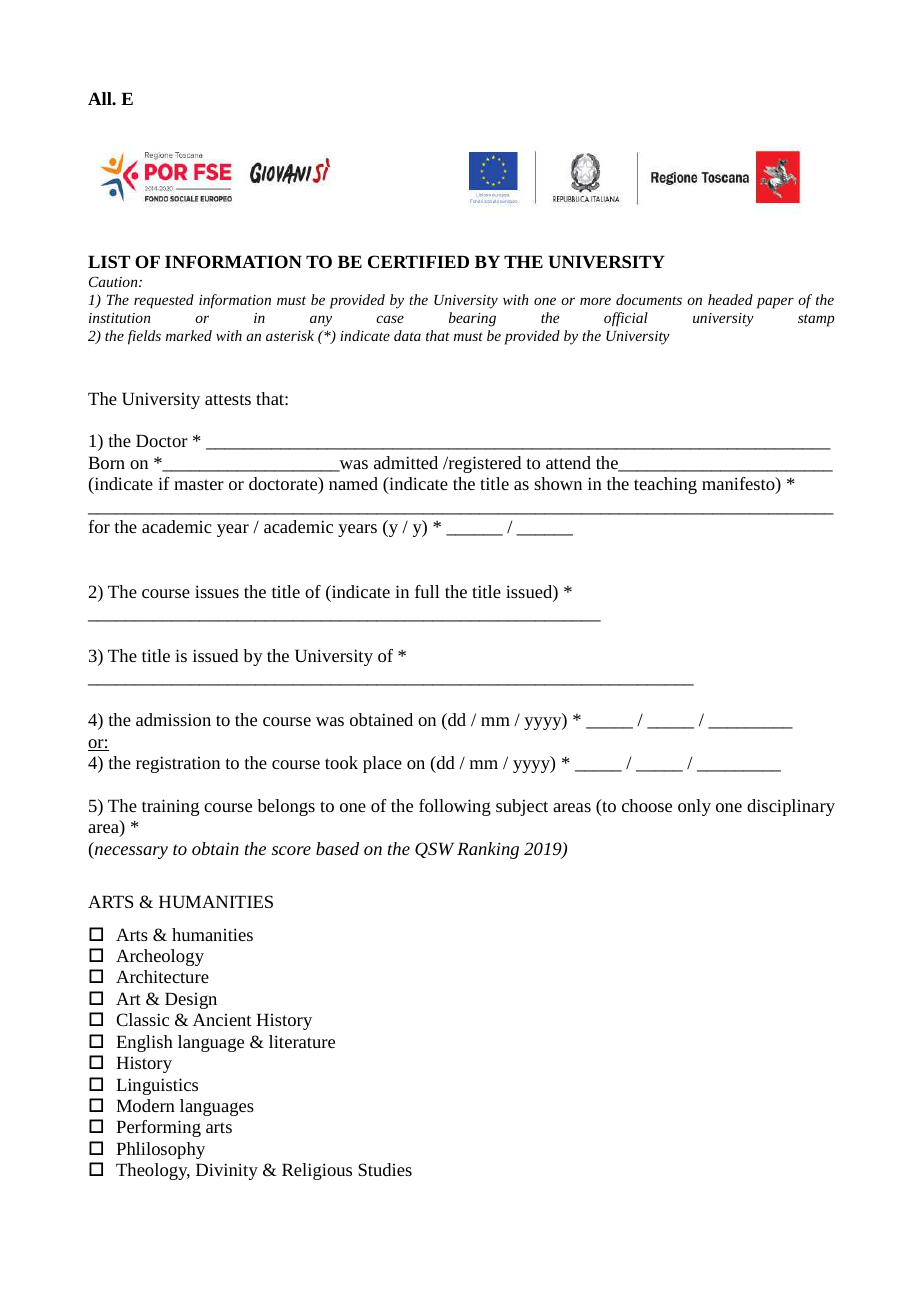  Describe the element at coordinates (164, 301) in the screenshot. I see `requested` at that location.
